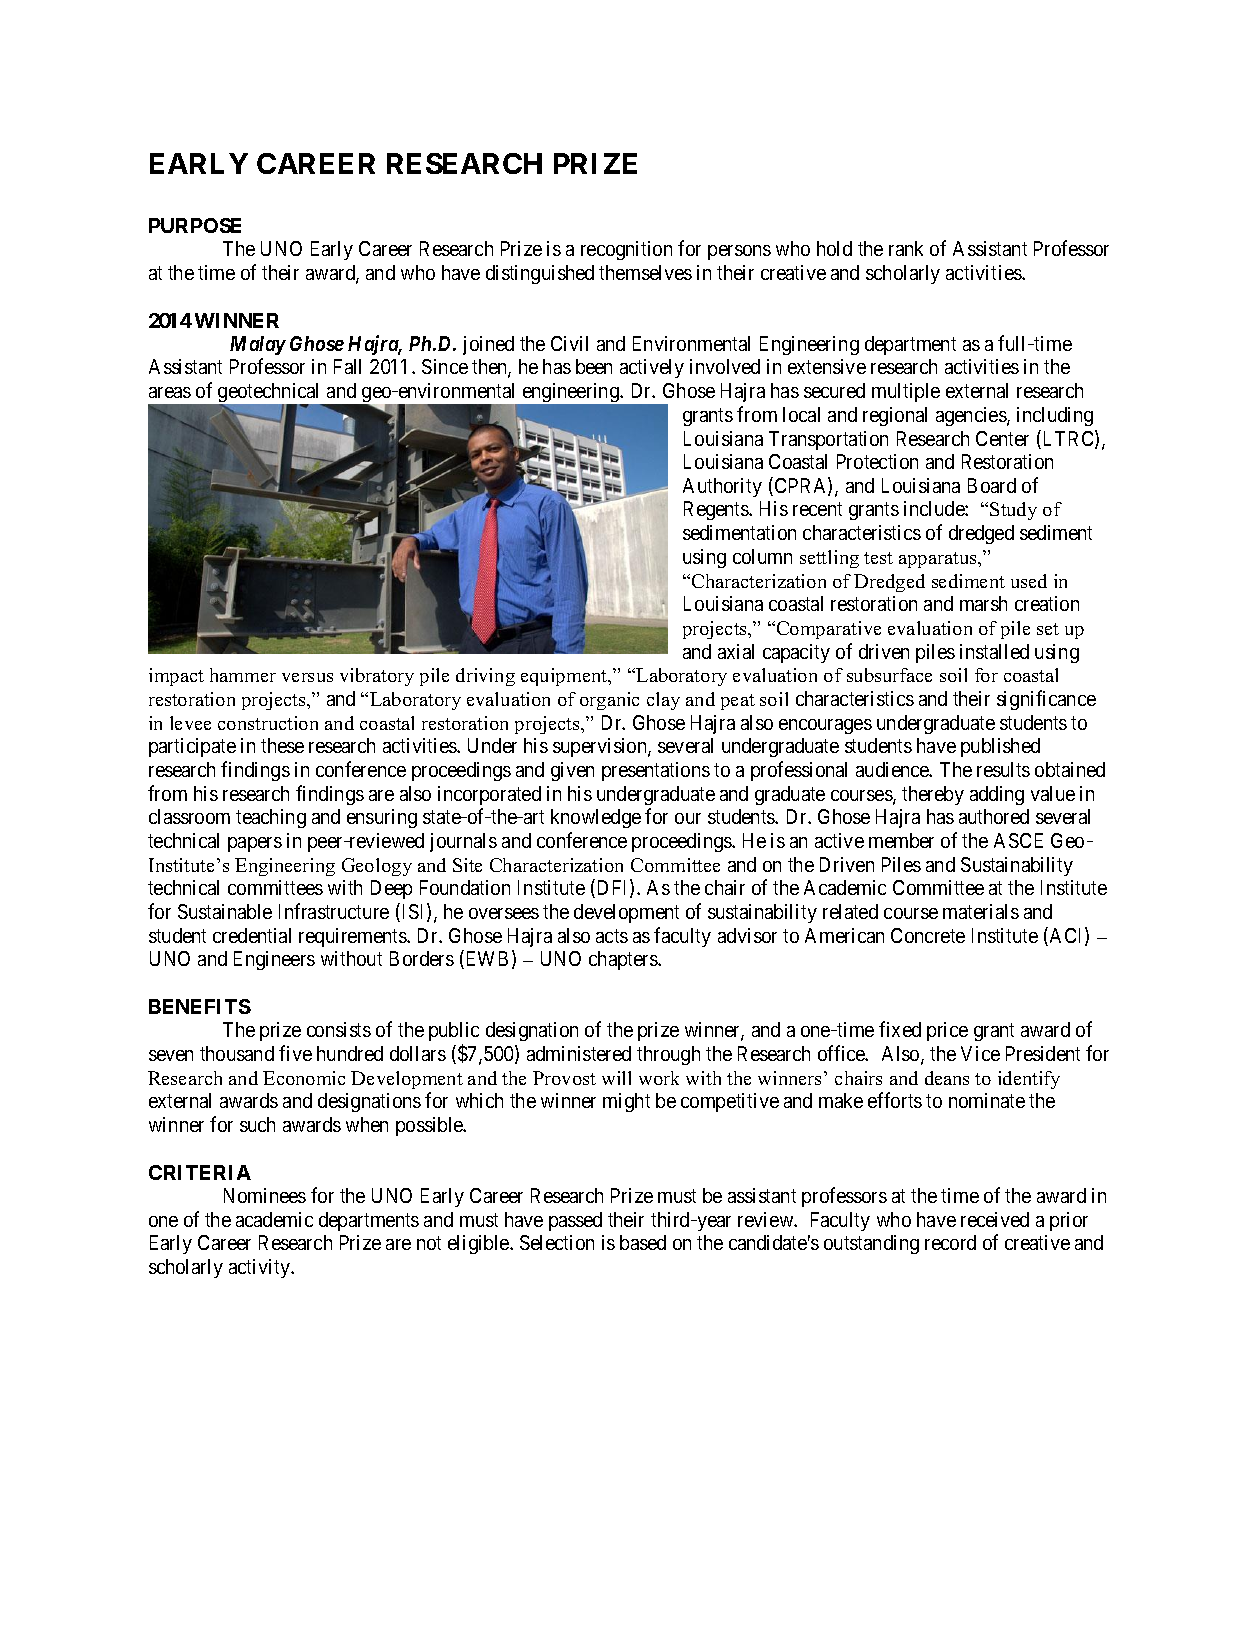  What do you see at coordinates (282, 745) in the screenshot?
I see `these` at bounding box center [282, 745].
